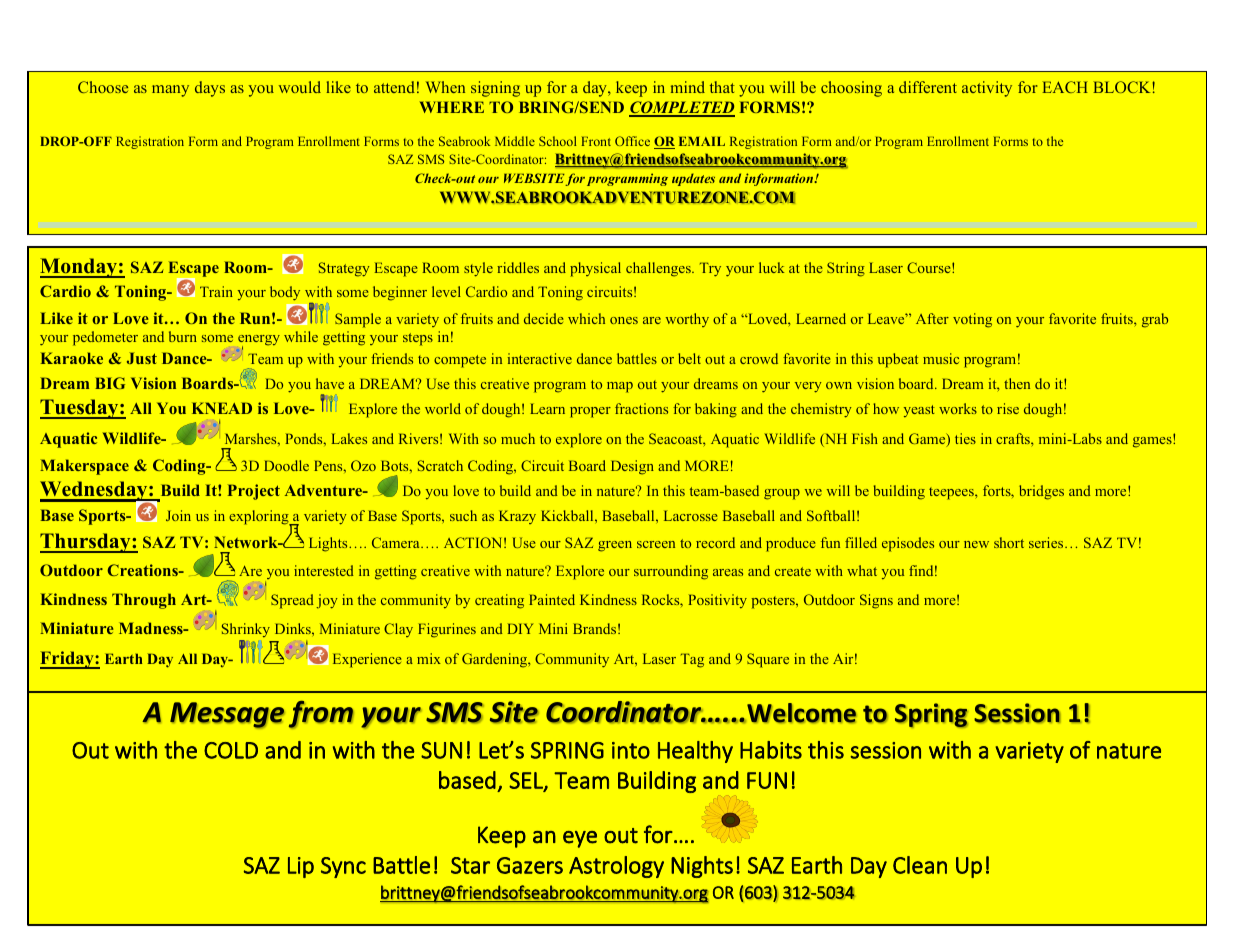 This screenshot has width=1233, height=952. What do you see at coordinates (144, 601) in the screenshot?
I see `Through` at bounding box center [144, 601].
